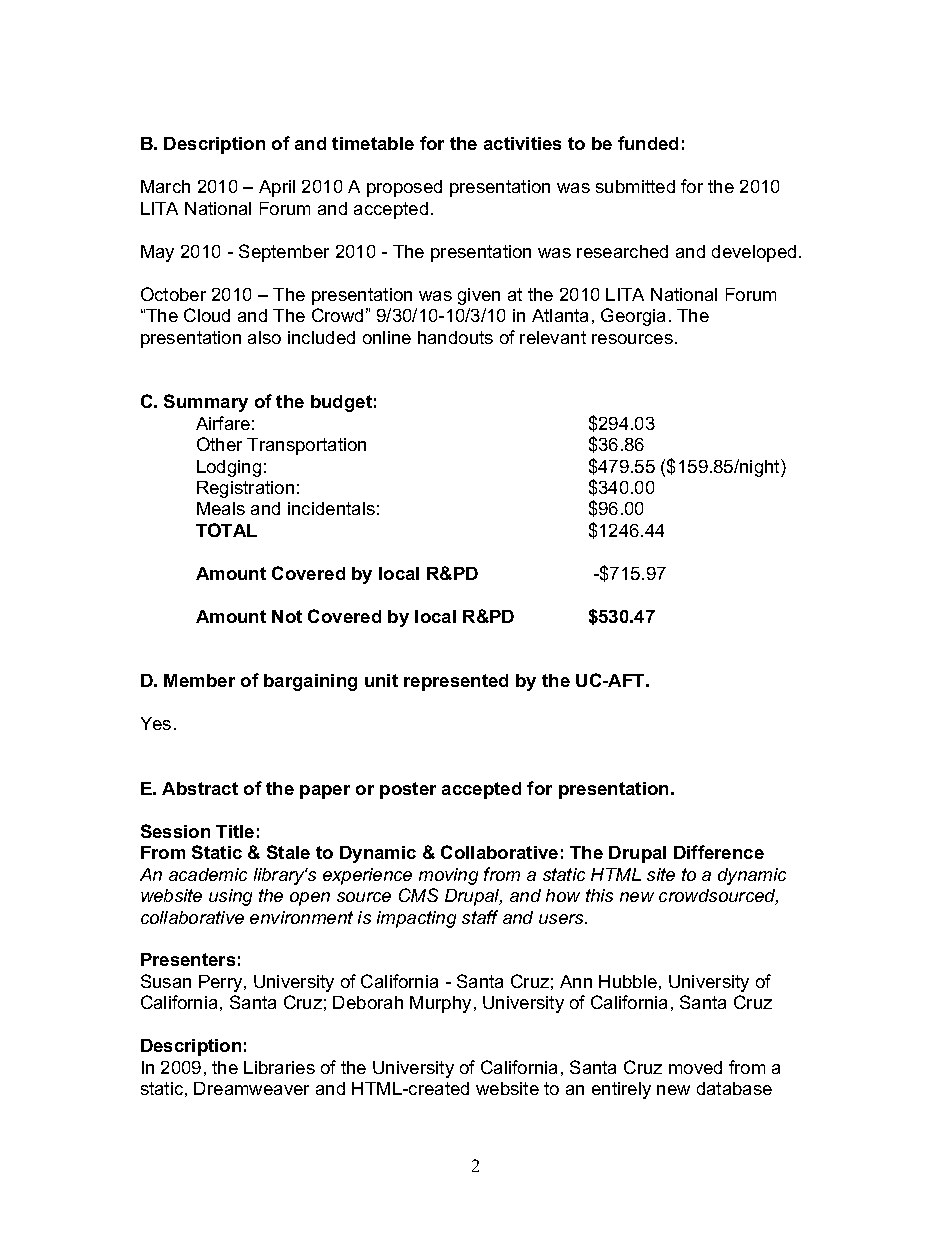 Image resolution: width=952 pixels, height=1233 pixels. What do you see at coordinates (251, 1088) in the screenshot?
I see `Dreamweaver` at bounding box center [251, 1088].
